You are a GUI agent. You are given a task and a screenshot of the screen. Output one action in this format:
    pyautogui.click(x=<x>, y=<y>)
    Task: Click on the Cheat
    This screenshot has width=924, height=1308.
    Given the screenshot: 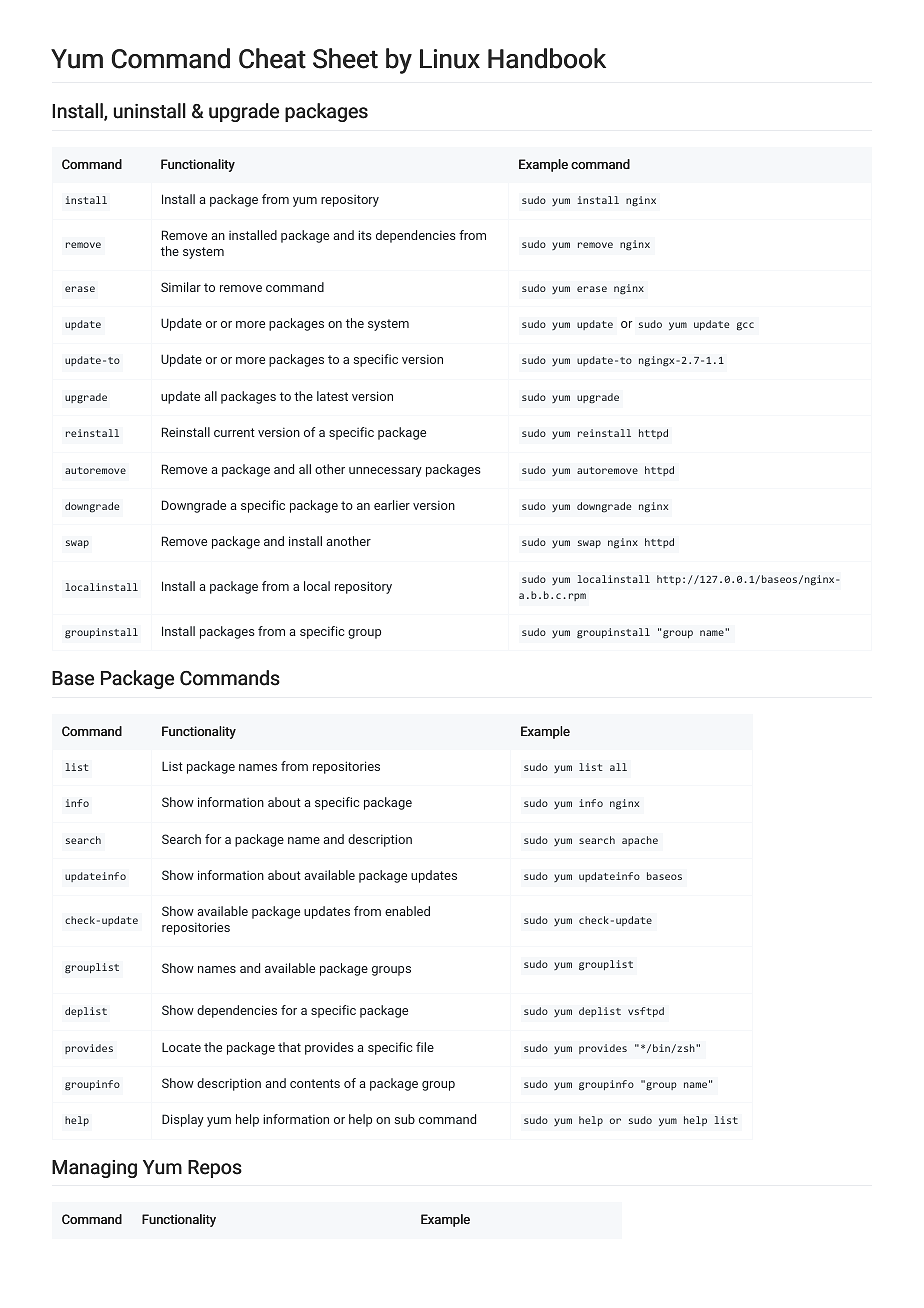 What is the action you would take?
    pyautogui.click(x=272, y=58)
